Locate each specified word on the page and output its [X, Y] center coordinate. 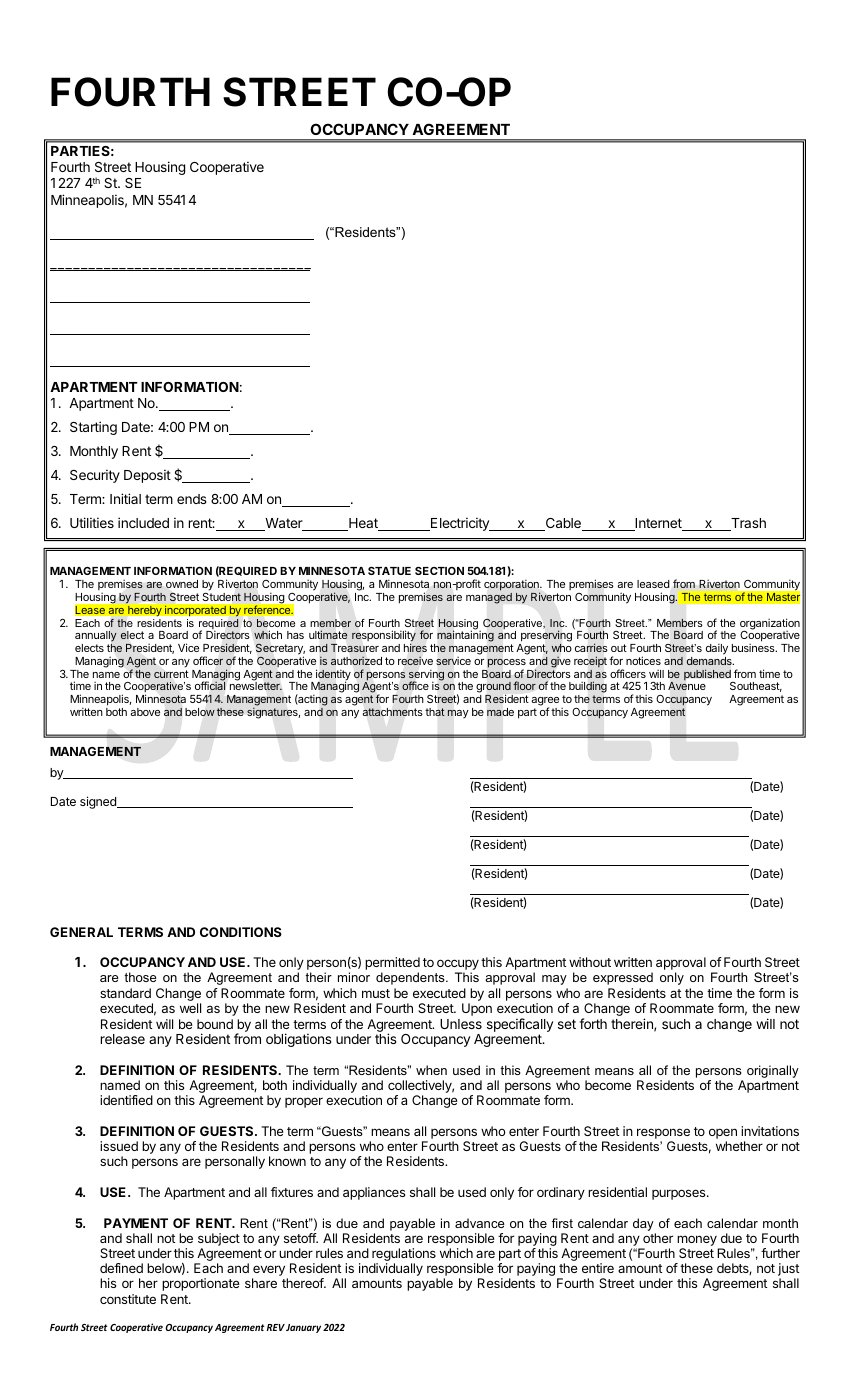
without [590, 962]
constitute [128, 1299]
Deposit [147, 476]
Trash [747, 524]
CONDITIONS [241, 932]
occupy [458, 966]
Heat [363, 524]
